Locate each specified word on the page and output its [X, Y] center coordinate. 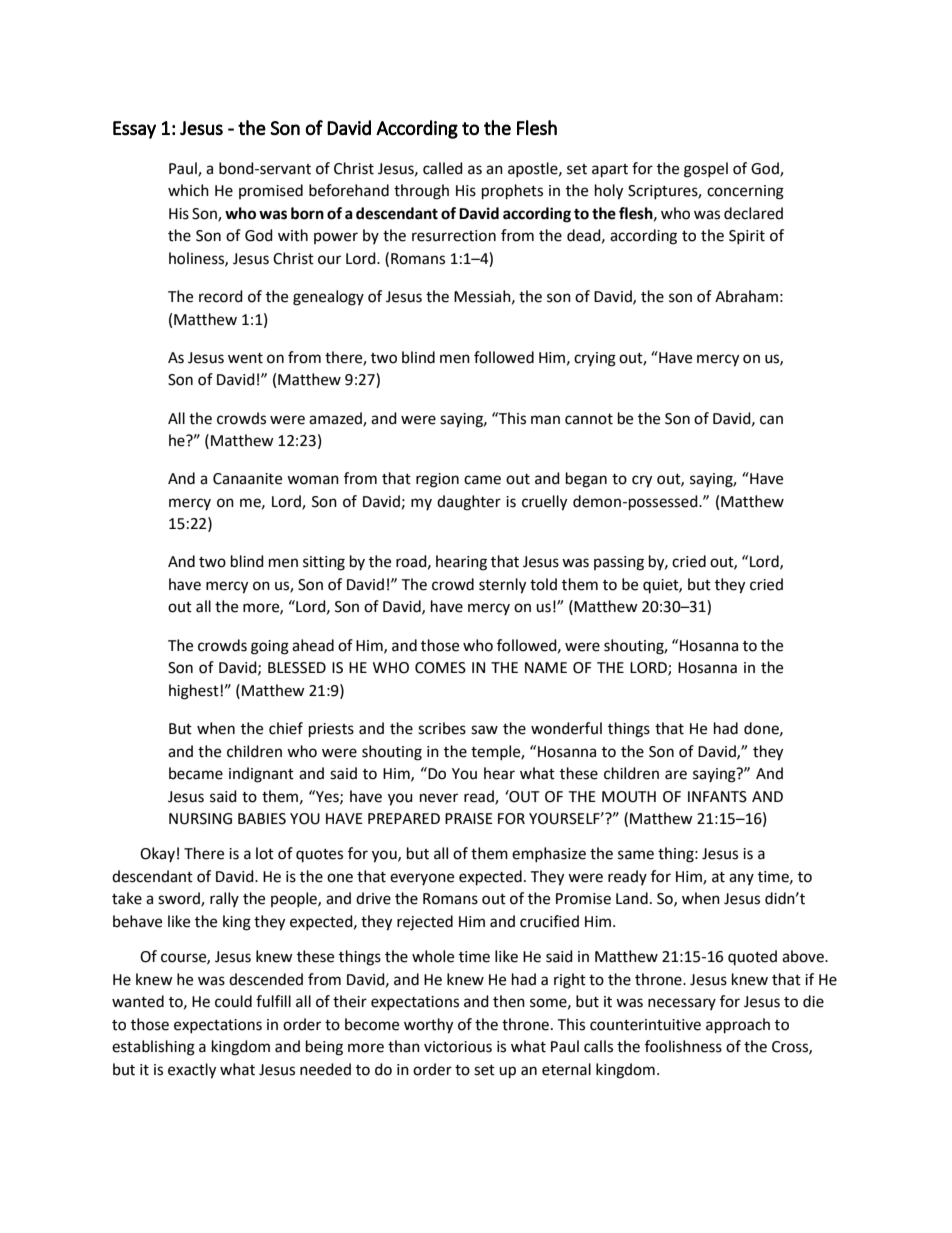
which [188, 190]
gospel [706, 170]
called [443, 168]
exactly [192, 1071]
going [270, 647]
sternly [502, 586]
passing [619, 563]
